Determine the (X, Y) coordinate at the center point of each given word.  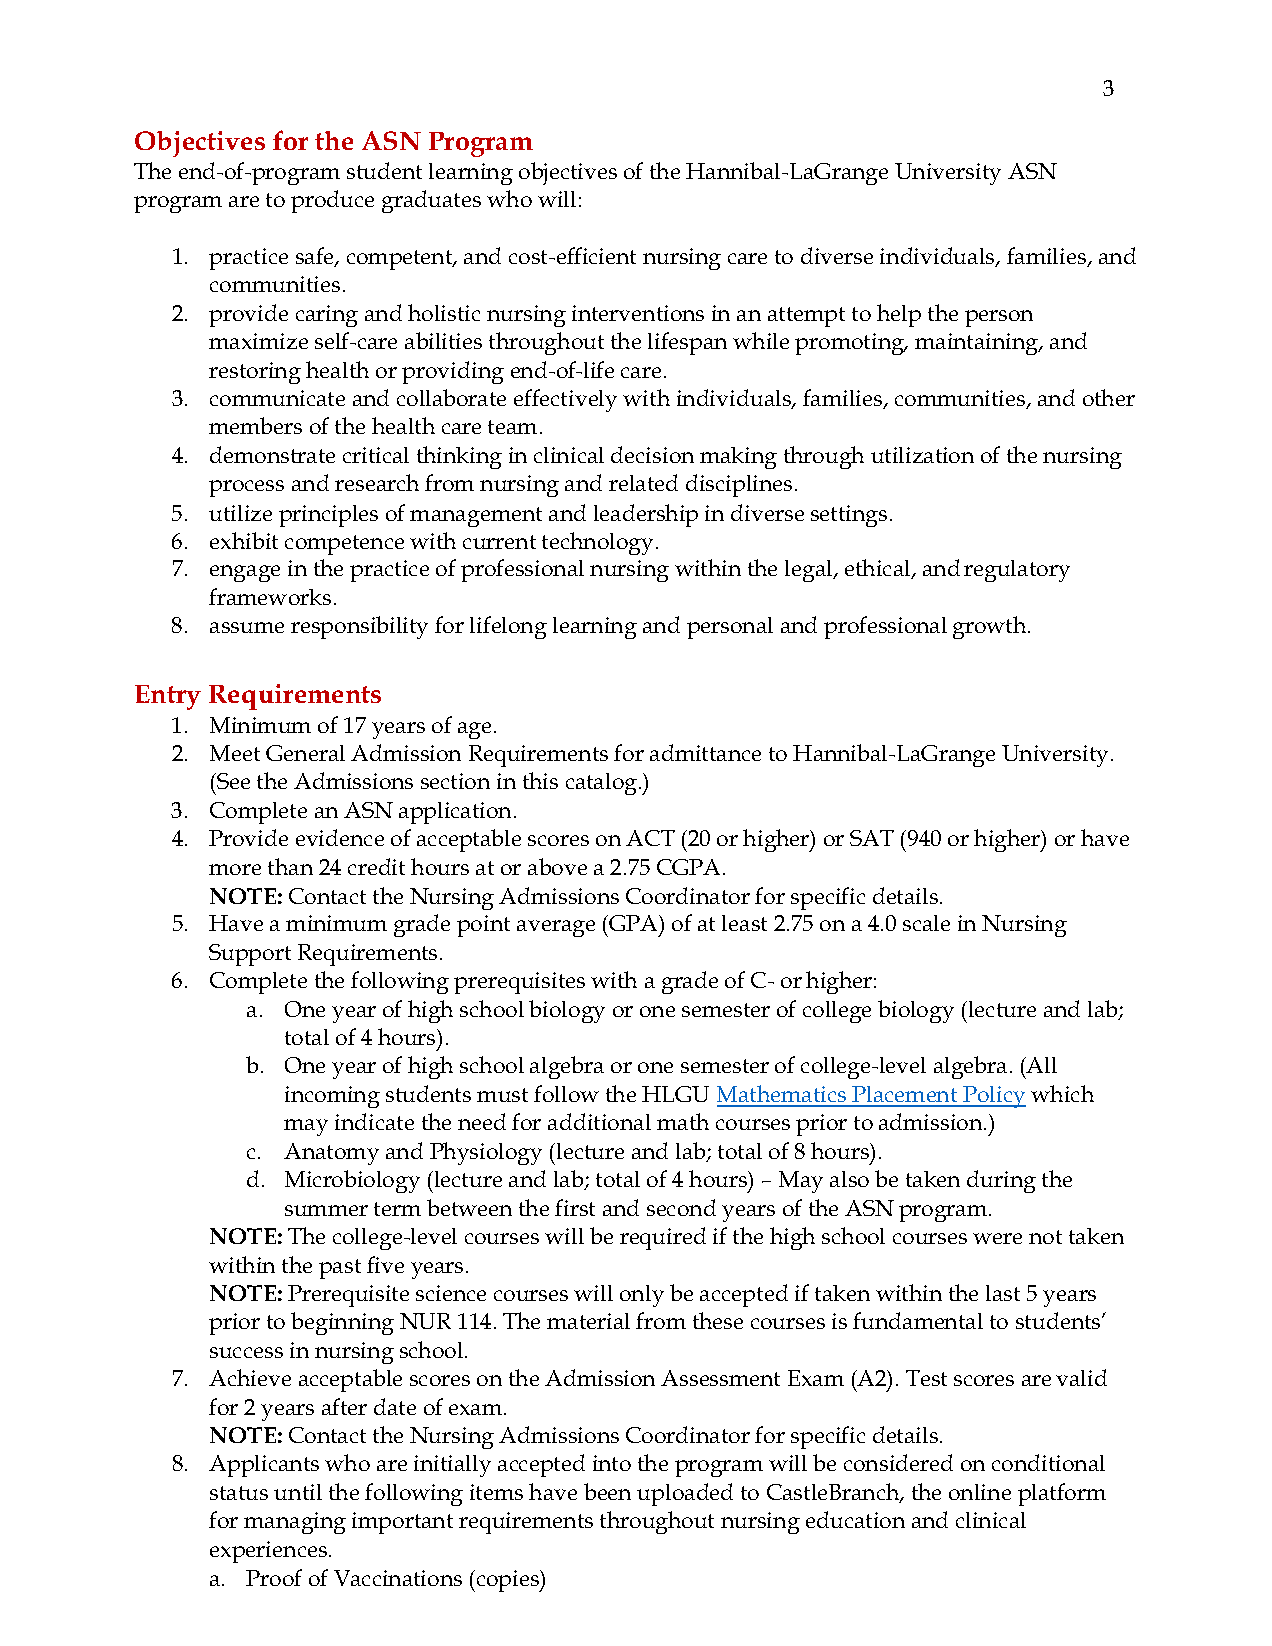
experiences (270, 1552)
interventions (638, 313)
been (607, 1491)
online (980, 1492)
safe (316, 257)
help (899, 315)
